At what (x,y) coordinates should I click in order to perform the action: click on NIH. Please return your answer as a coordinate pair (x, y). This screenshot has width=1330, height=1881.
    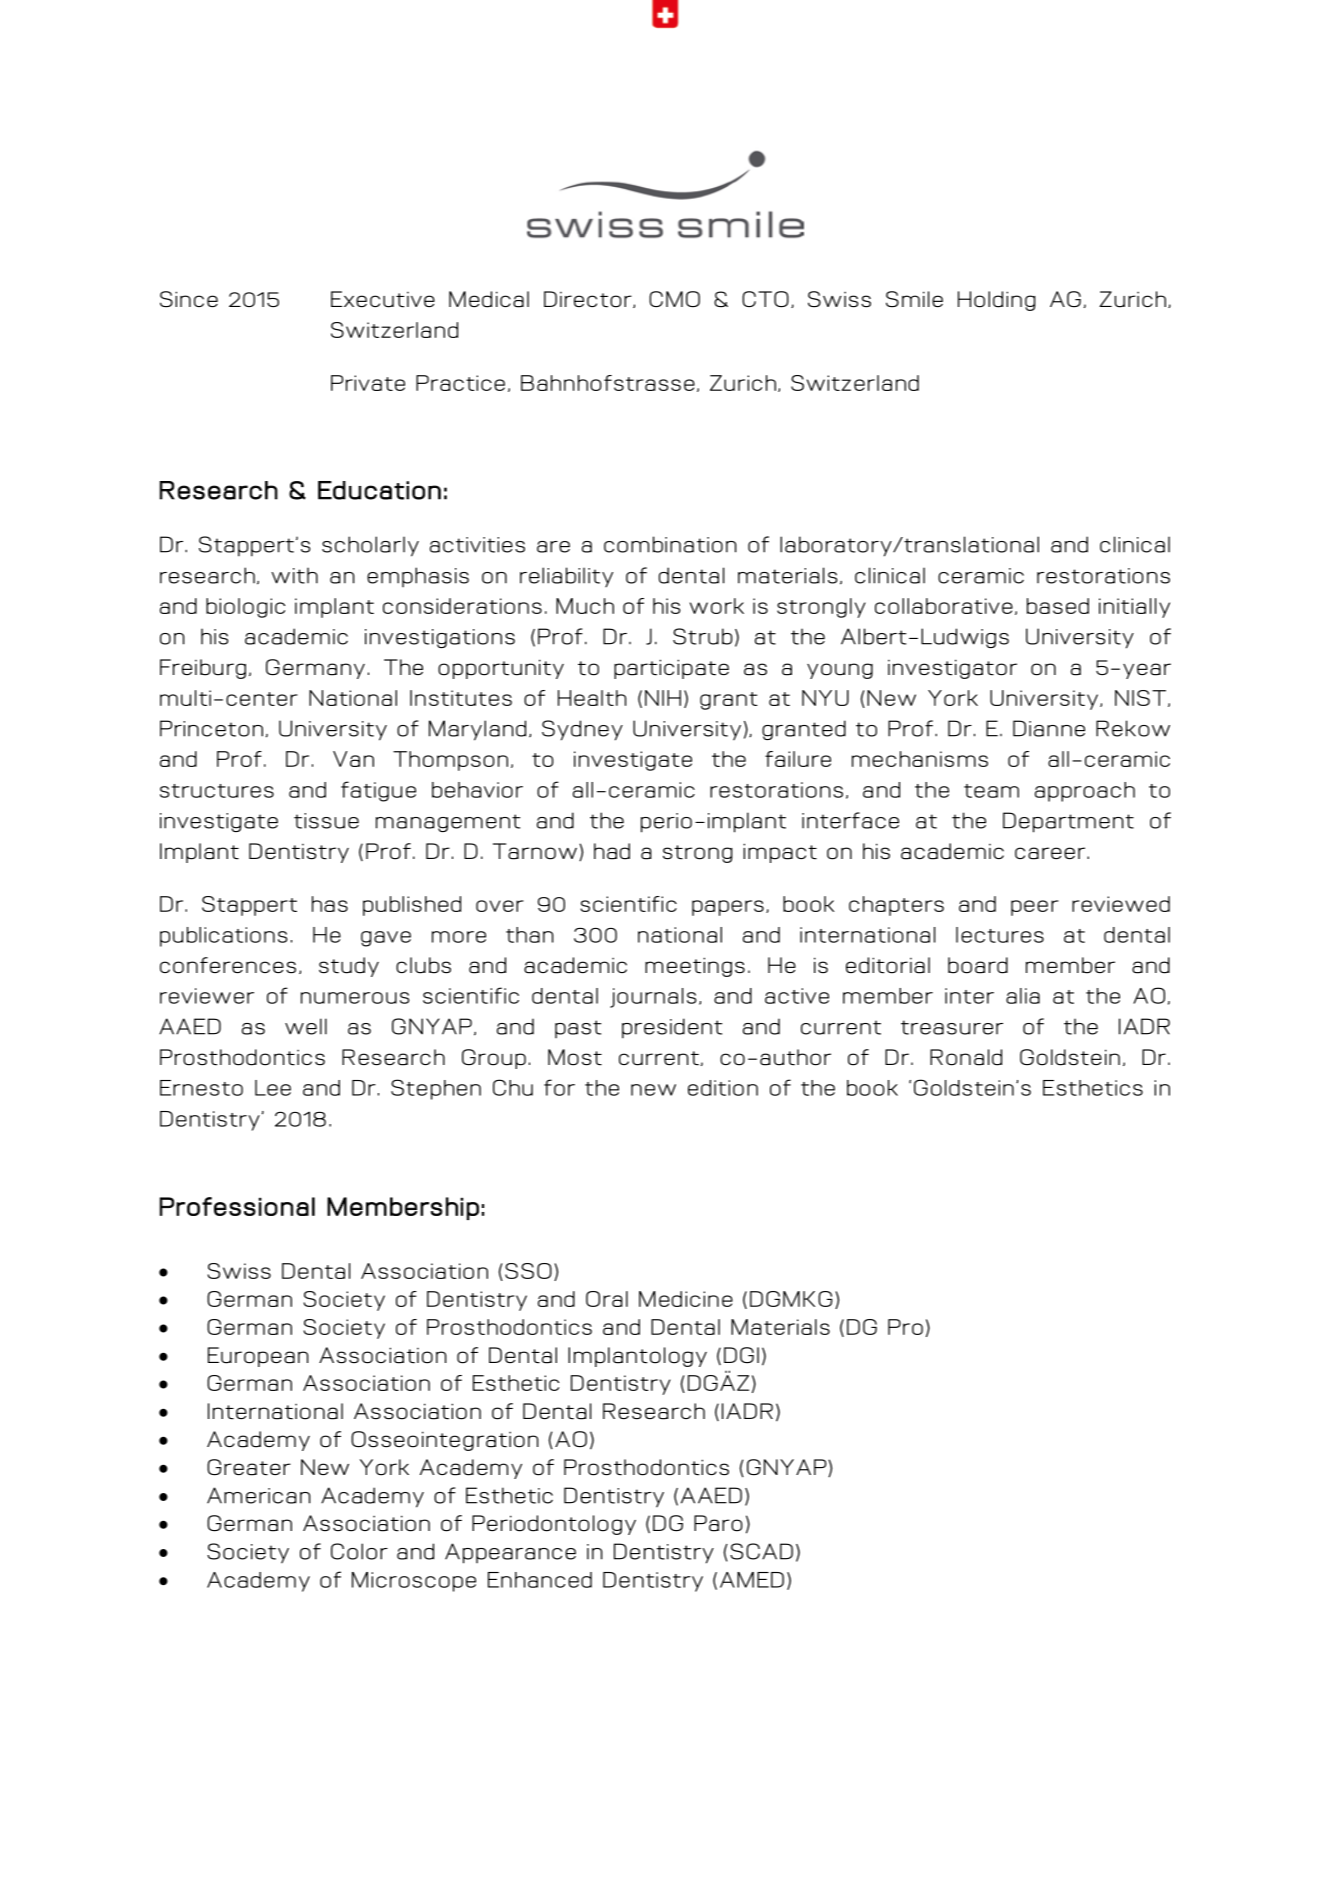
    Looking at the image, I should click on (663, 698).
